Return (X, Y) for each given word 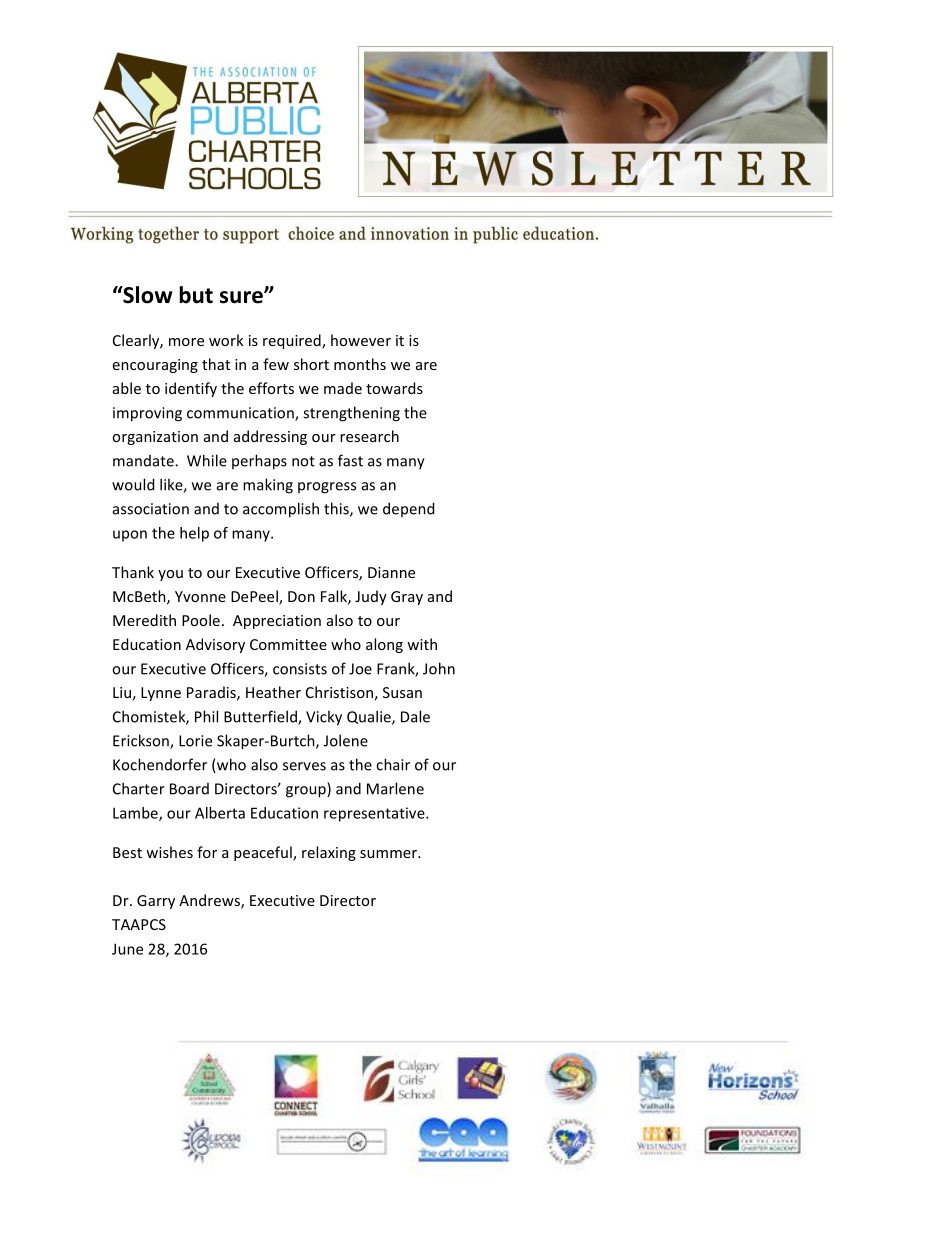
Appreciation (277, 622)
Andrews (210, 901)
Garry (156, 902)
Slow (146, 295)
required (293, 341)
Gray (407, 598)
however (361, 340)
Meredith (144, 620)
